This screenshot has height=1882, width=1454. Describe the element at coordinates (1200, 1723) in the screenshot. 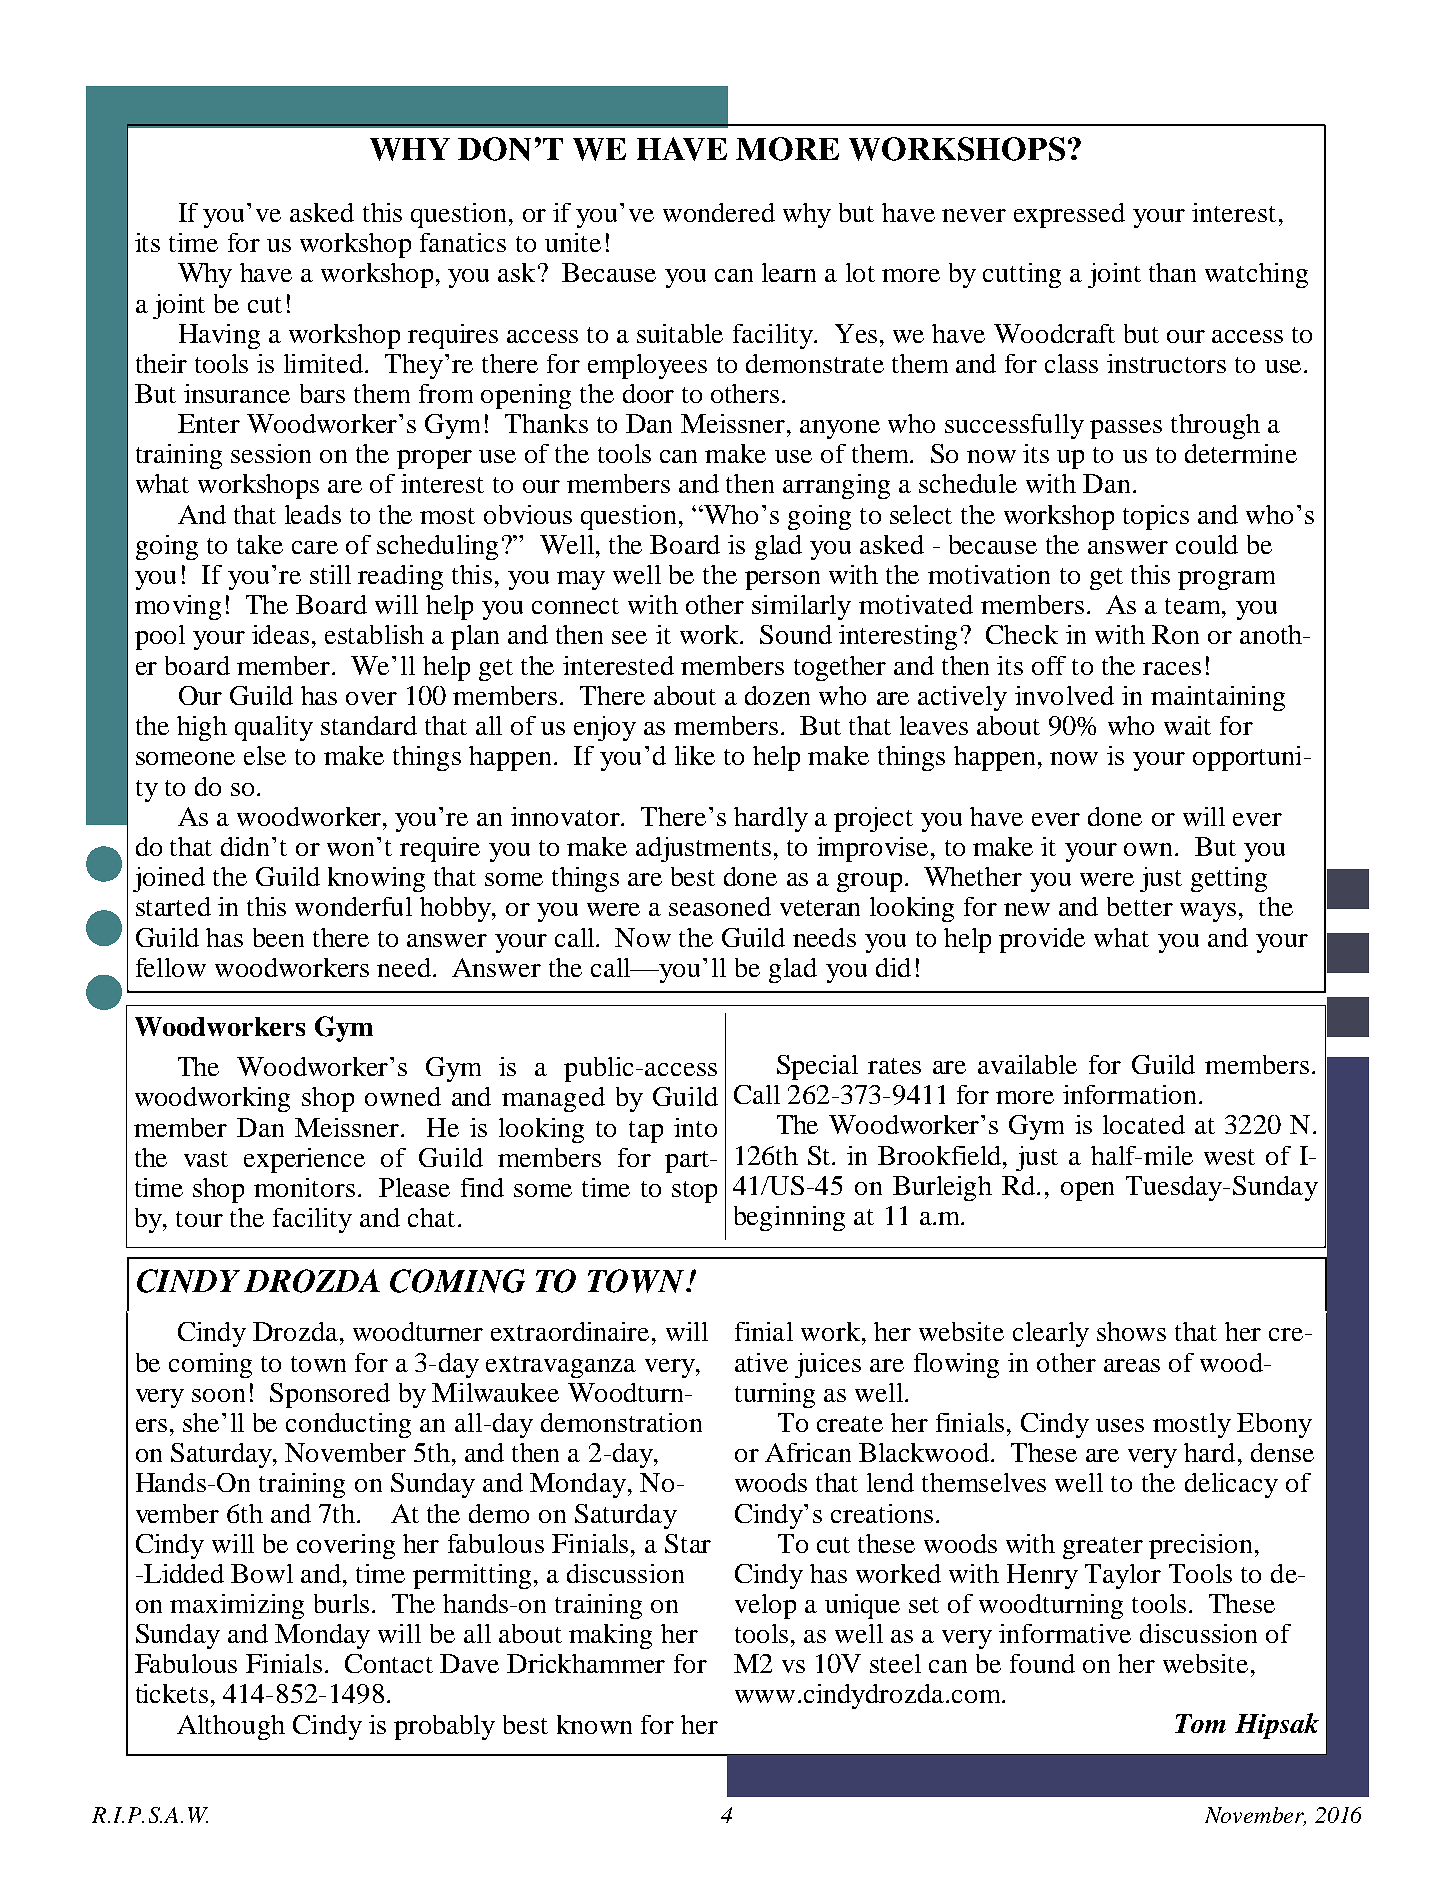

I see `Tom` at that location.
